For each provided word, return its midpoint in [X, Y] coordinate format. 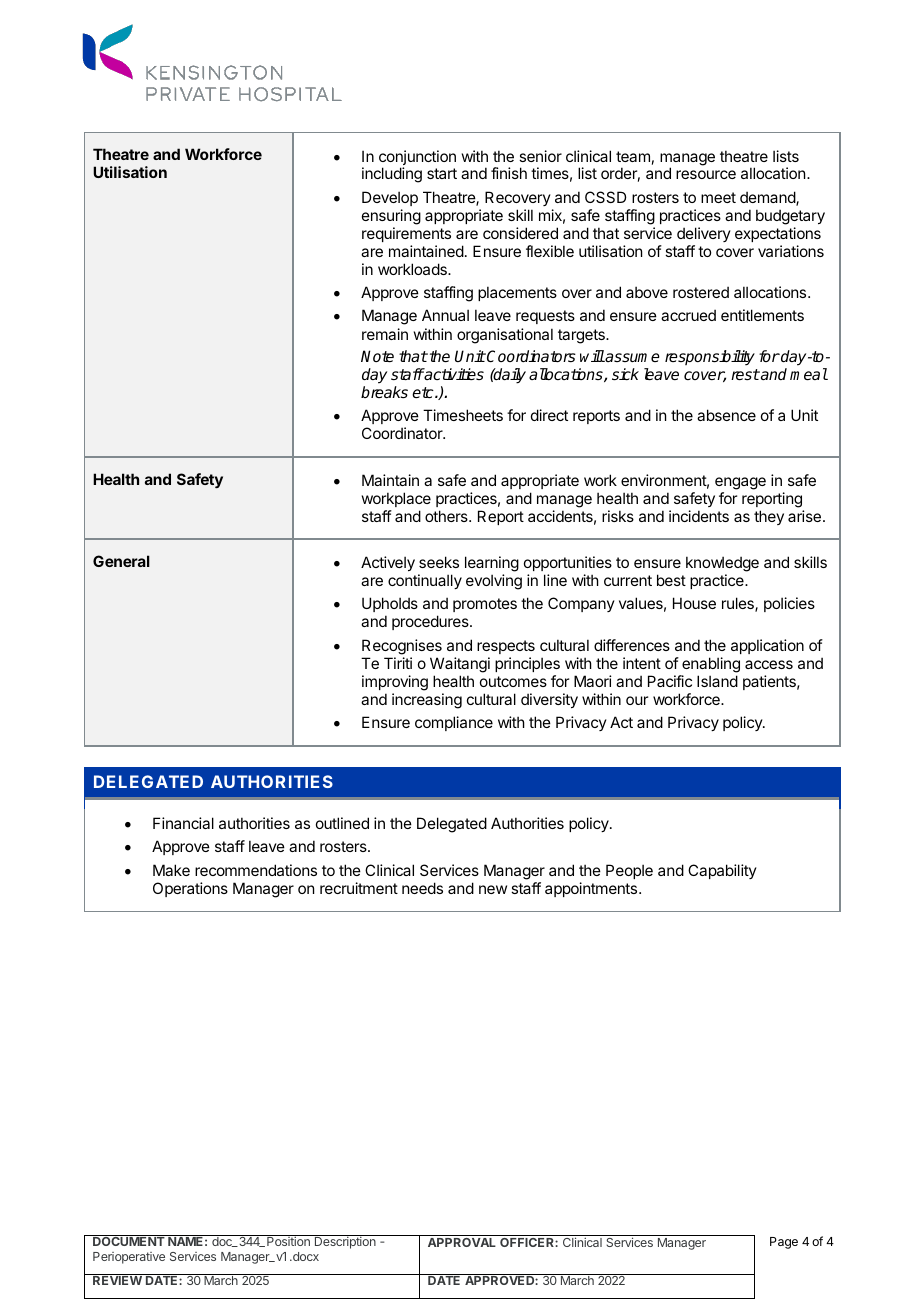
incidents [699, 516]
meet [718, 197]
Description [345, 1243]
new [493, 889]
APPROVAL [462, 1242]
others [447, 516]
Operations [190, 889]
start [442, 173]
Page [784, 1243]
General [121, 561]
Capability [722, 871]
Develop [390, 198]
